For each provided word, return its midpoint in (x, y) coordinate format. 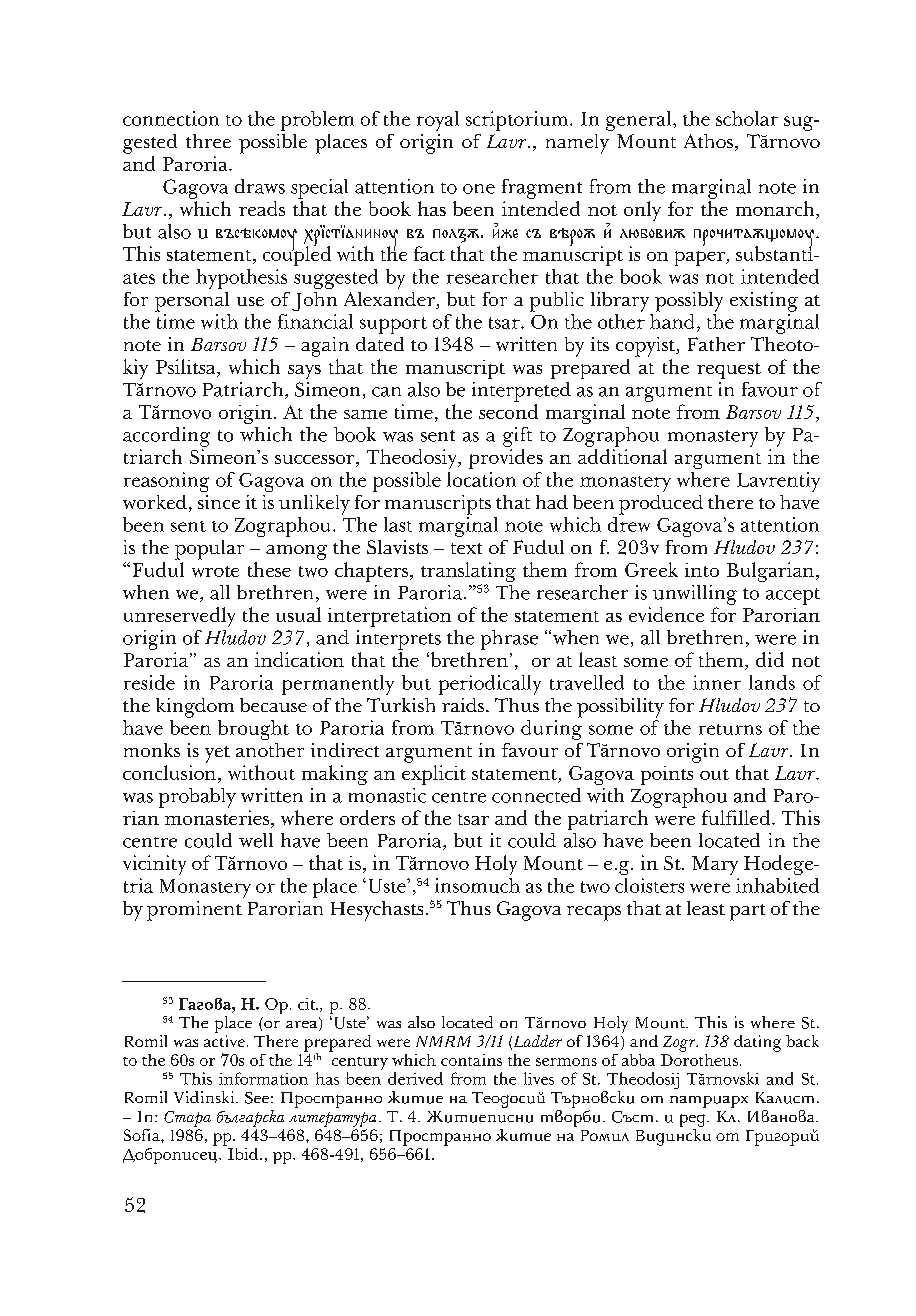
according (166, 437)
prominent (194, 911)
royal (438, 121)
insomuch (477, 885)
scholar (747, 118)
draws (260, 186)
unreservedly (179, 617)
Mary (715, 865)
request (729, 371)
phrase (509, 640)
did (770, 659)
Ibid (243, 1152)
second (508, 411)
